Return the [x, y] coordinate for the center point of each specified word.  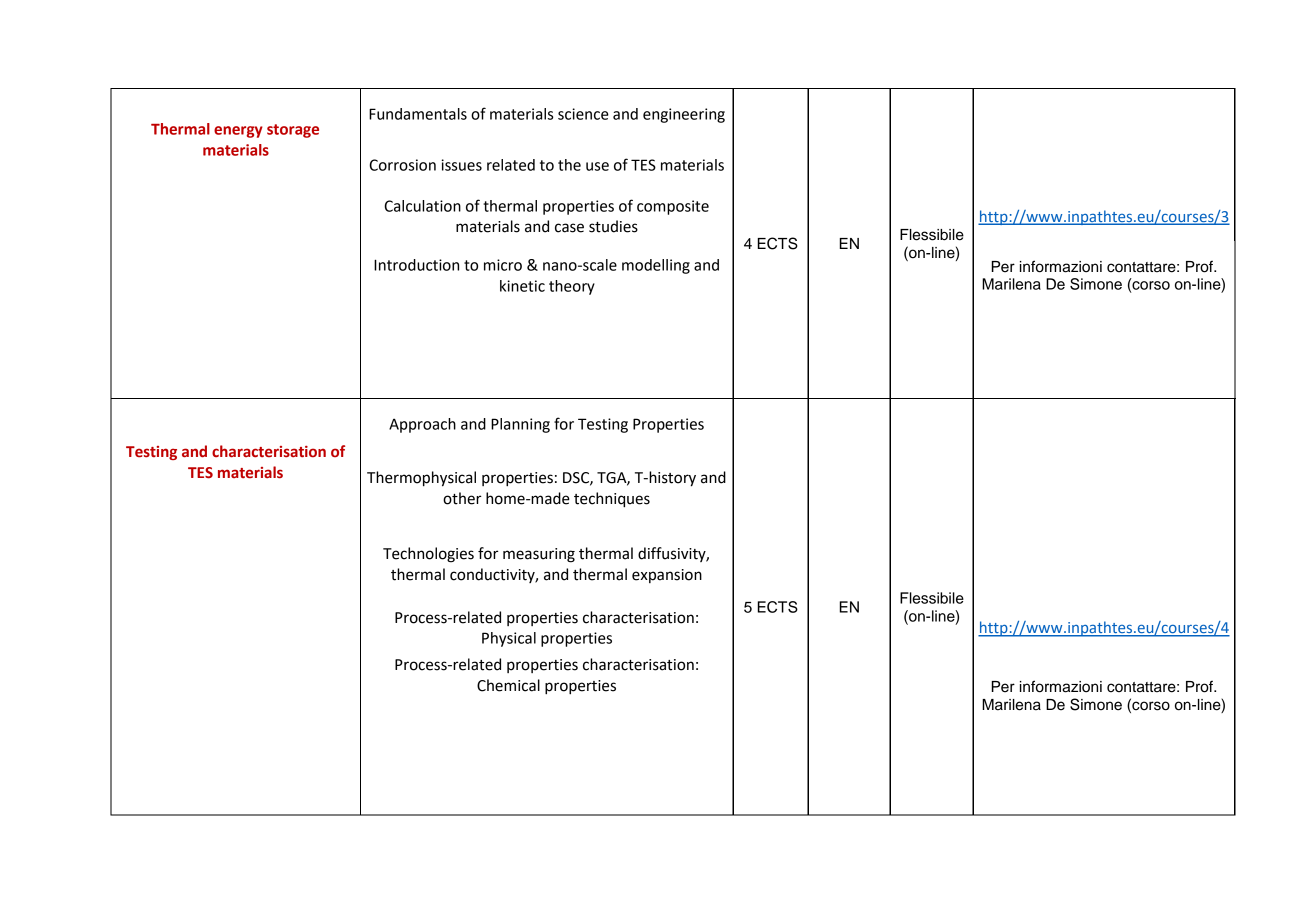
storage [293, 131]
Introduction [416, 265]
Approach [422, 425]
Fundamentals [418, 114]
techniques [612, 500]
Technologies [428, 555]
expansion [667, 576]
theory [572, 287]
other [462, 498]
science [583, 114]
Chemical [508, 685]
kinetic [522, 286]
